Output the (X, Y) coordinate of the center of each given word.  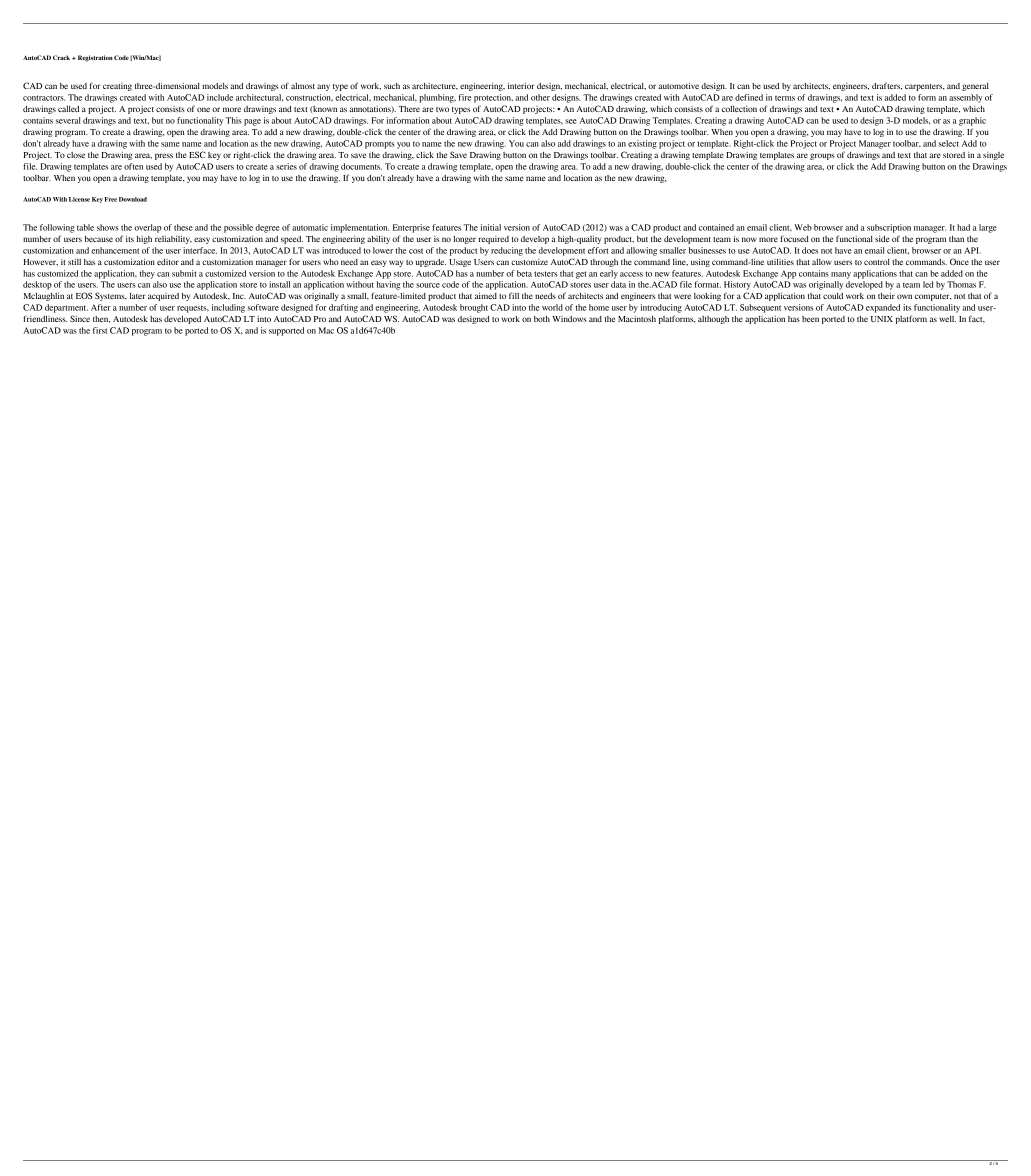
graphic (972, 121)
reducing (507, 251)
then (101, 319)
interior (521, 85)
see (571, 121)
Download (133, 199)
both (542, 319)
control (877, 262)
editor (168, 262)
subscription (889, 228)
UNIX (882, 319)
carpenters (925, 87)
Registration (94, 58)
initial (491, 227)
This (234, 120)
